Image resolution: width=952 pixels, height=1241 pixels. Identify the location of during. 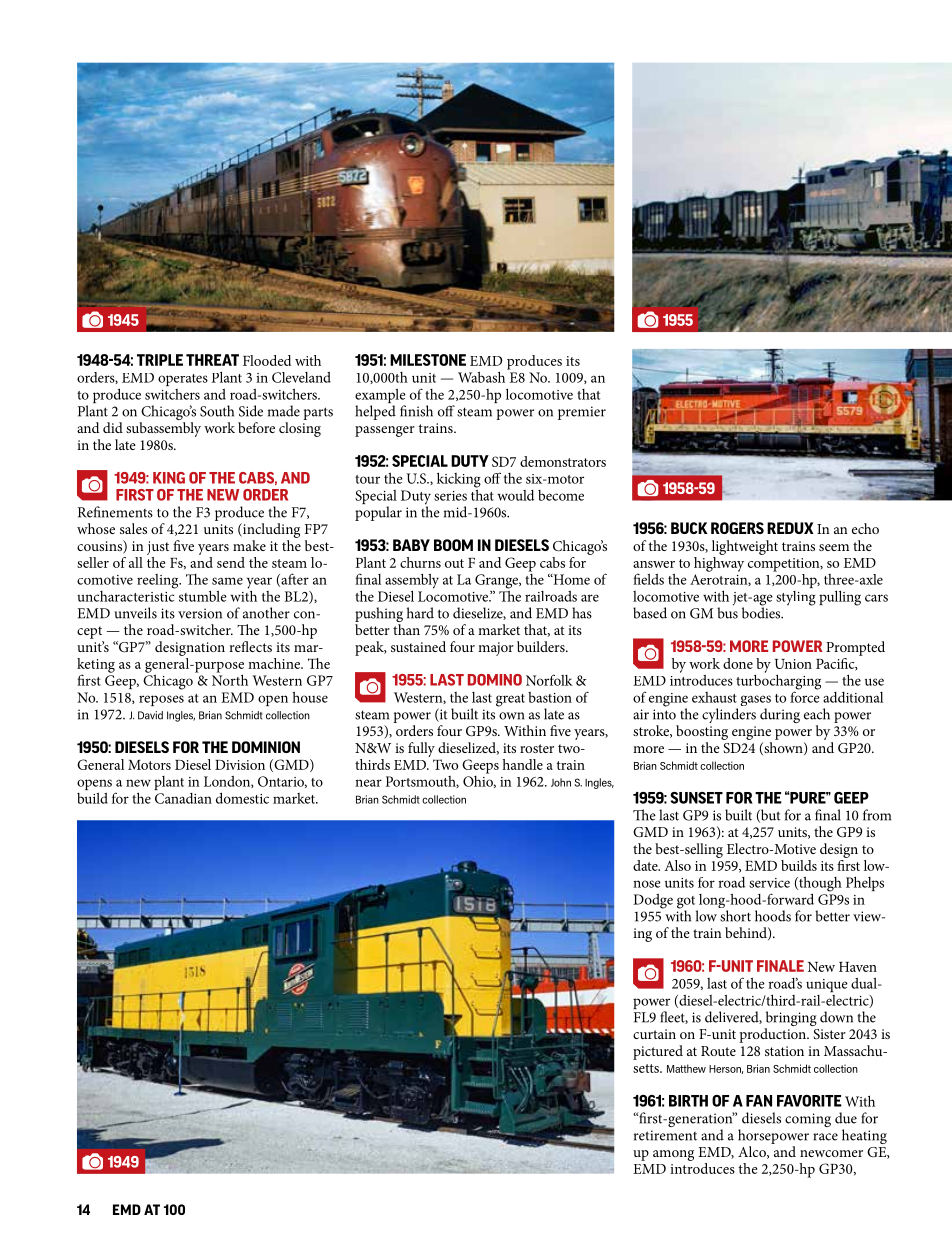
(780, 715).
